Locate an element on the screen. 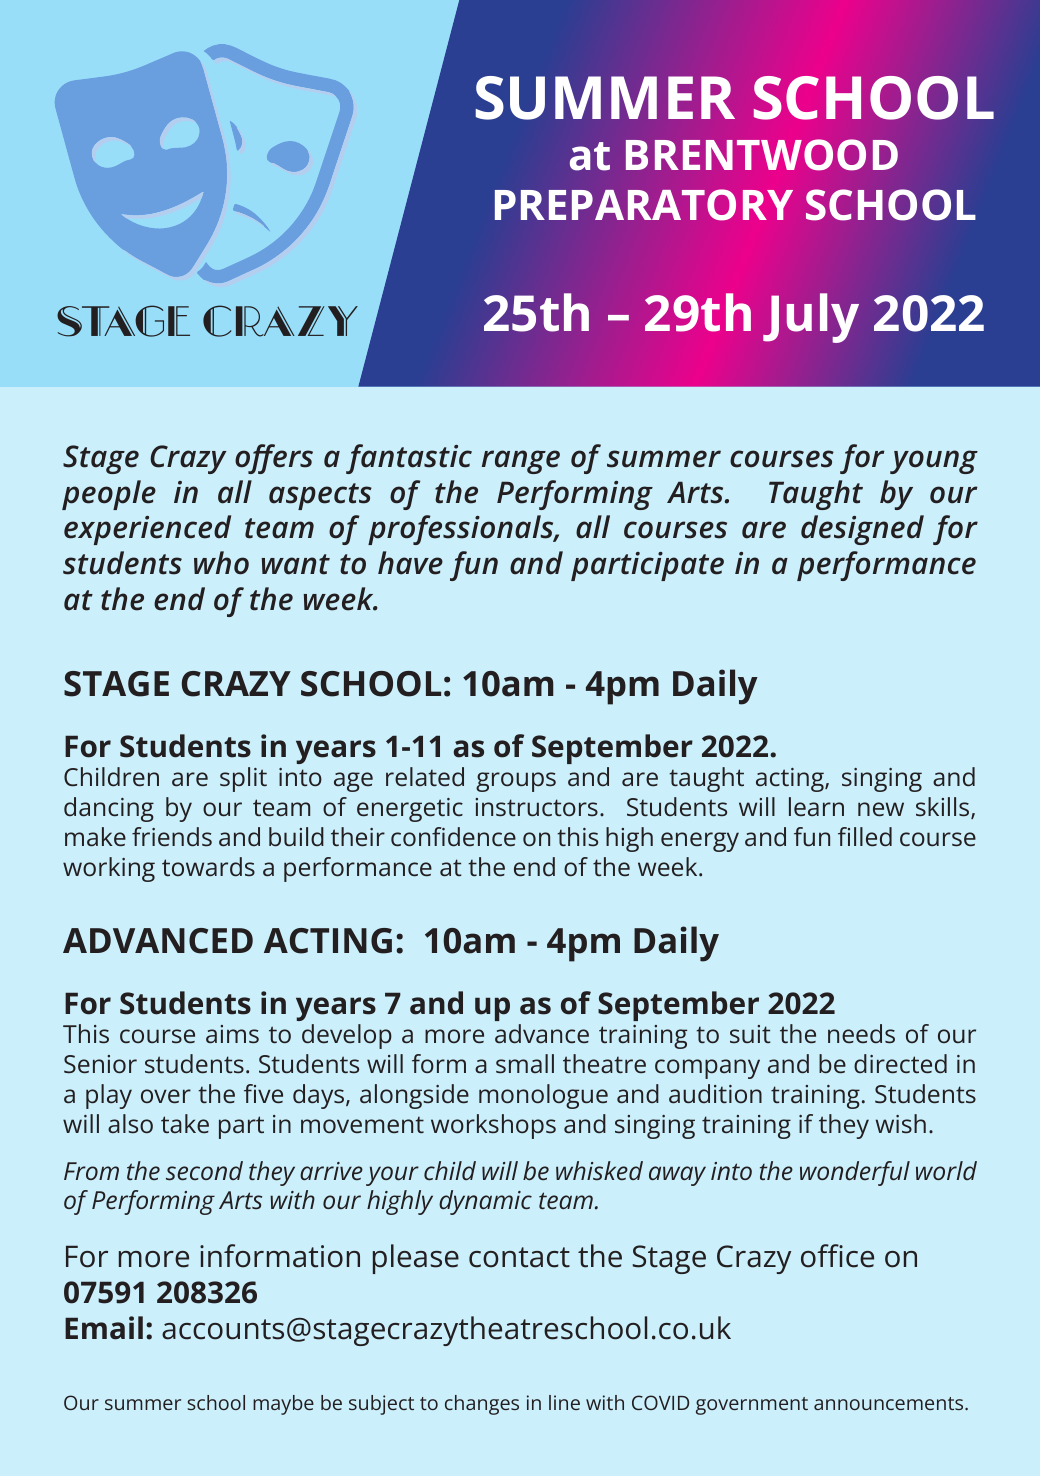 The width and height of the screenshot is (1040, 1476). designed is located at coordinates (862, 530).
